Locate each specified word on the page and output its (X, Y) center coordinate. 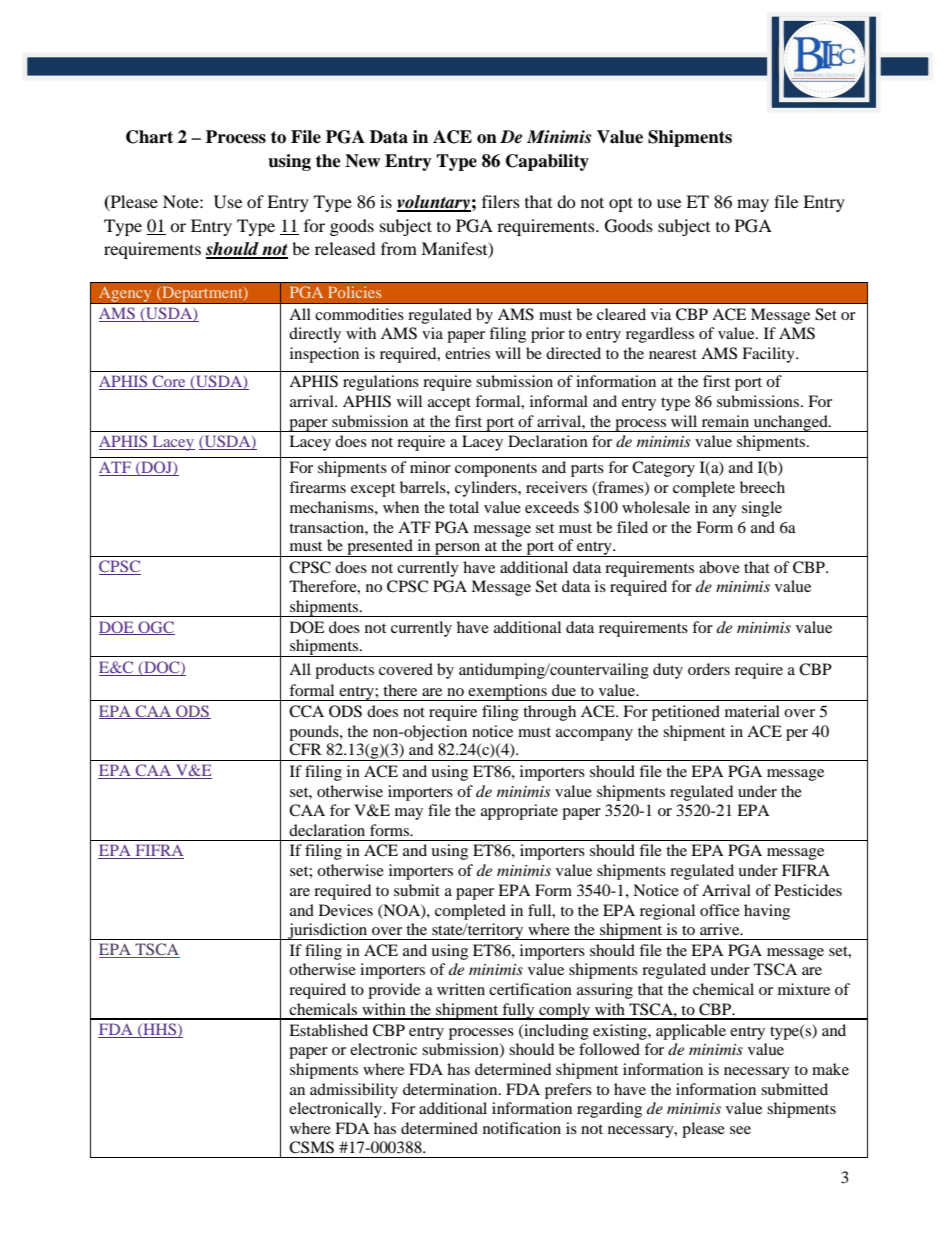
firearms (317, 487)
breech (762, 487)
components (496, 470)
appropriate (519, 812)
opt (621, 204)
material (752, 711)
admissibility (354, 1091)
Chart (149, 137)
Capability (547, 162)
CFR (305, 749)
